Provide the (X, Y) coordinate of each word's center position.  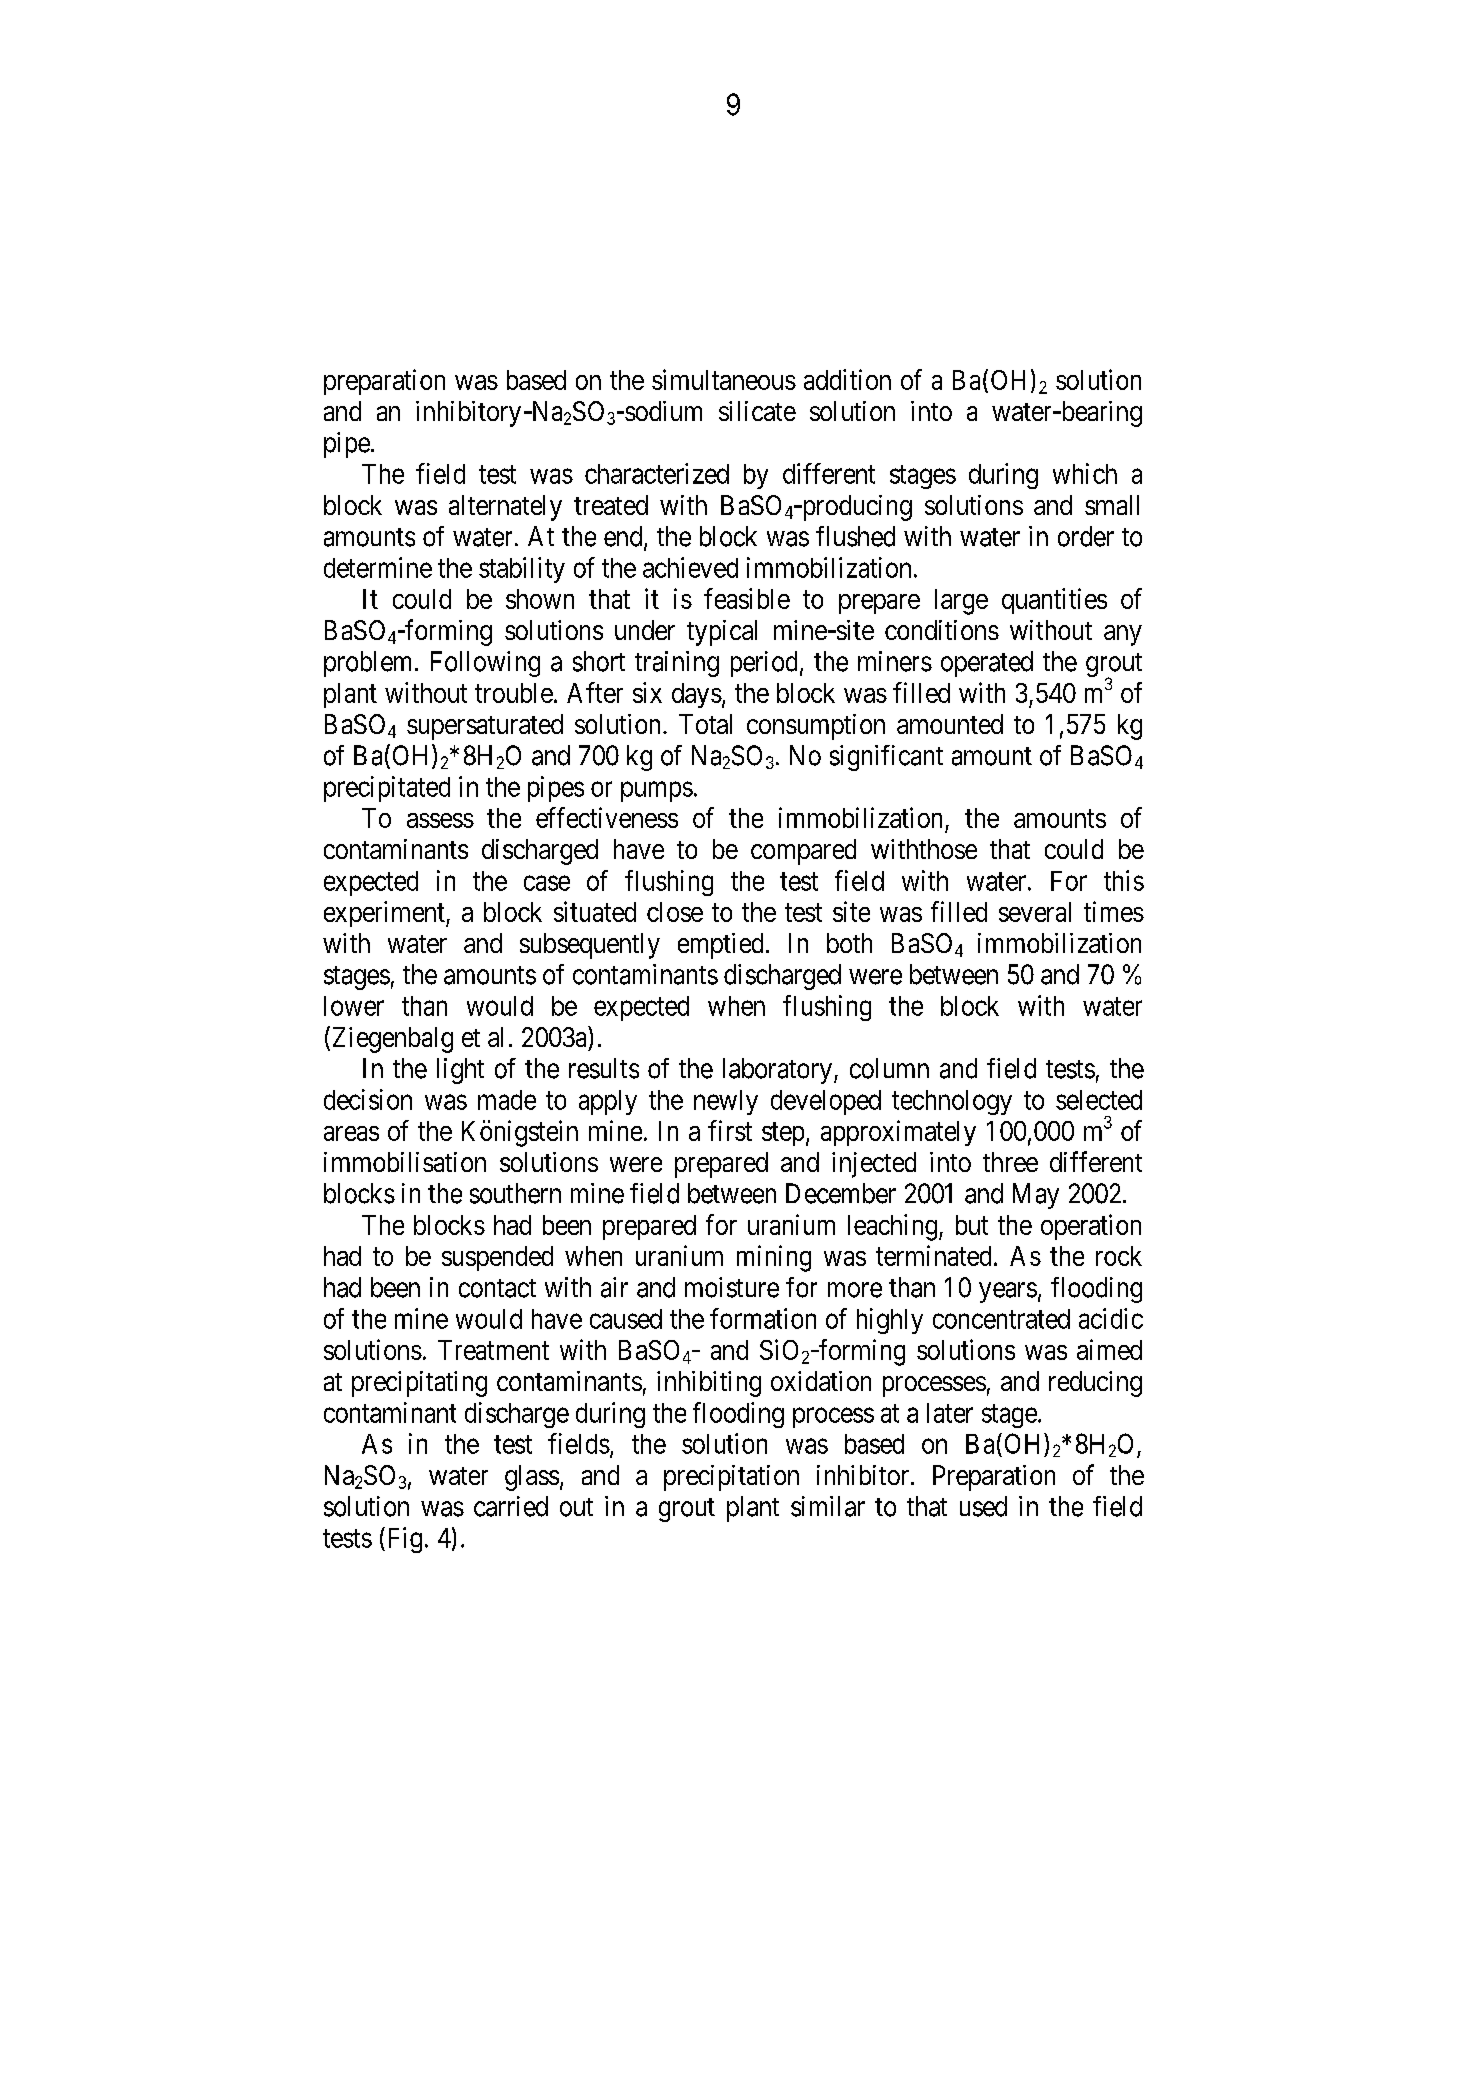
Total (705, 724)
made (507, 1100)
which (1085, 473)
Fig (405, 1540)
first (730, 1130)
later (950, 1413)
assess (440, 820)
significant (886, 758)
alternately (505, 508)
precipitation (731, 1478)
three (1010, 1162)
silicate (757, 411)
